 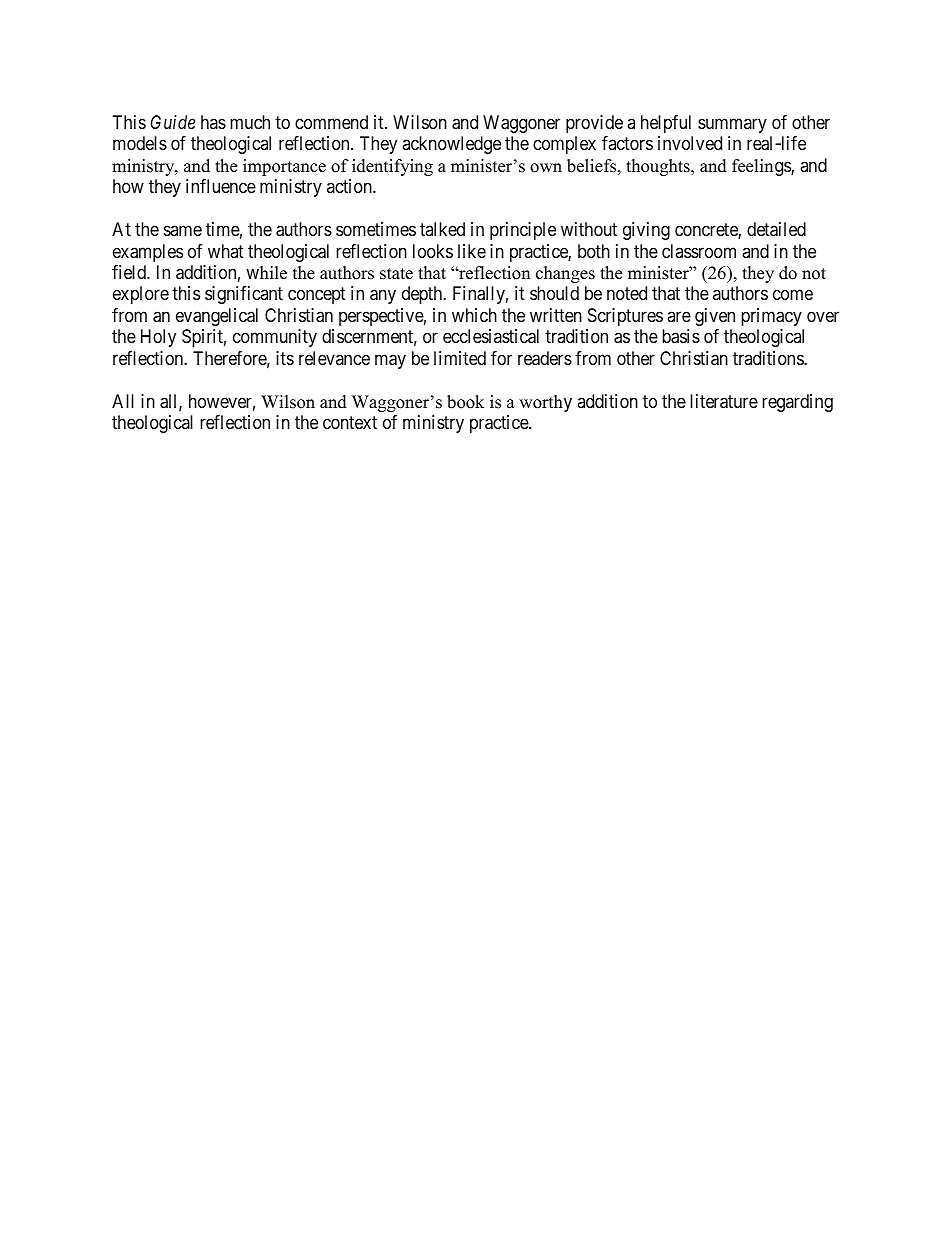 I want to click on what, so click(x=226, y=251).
